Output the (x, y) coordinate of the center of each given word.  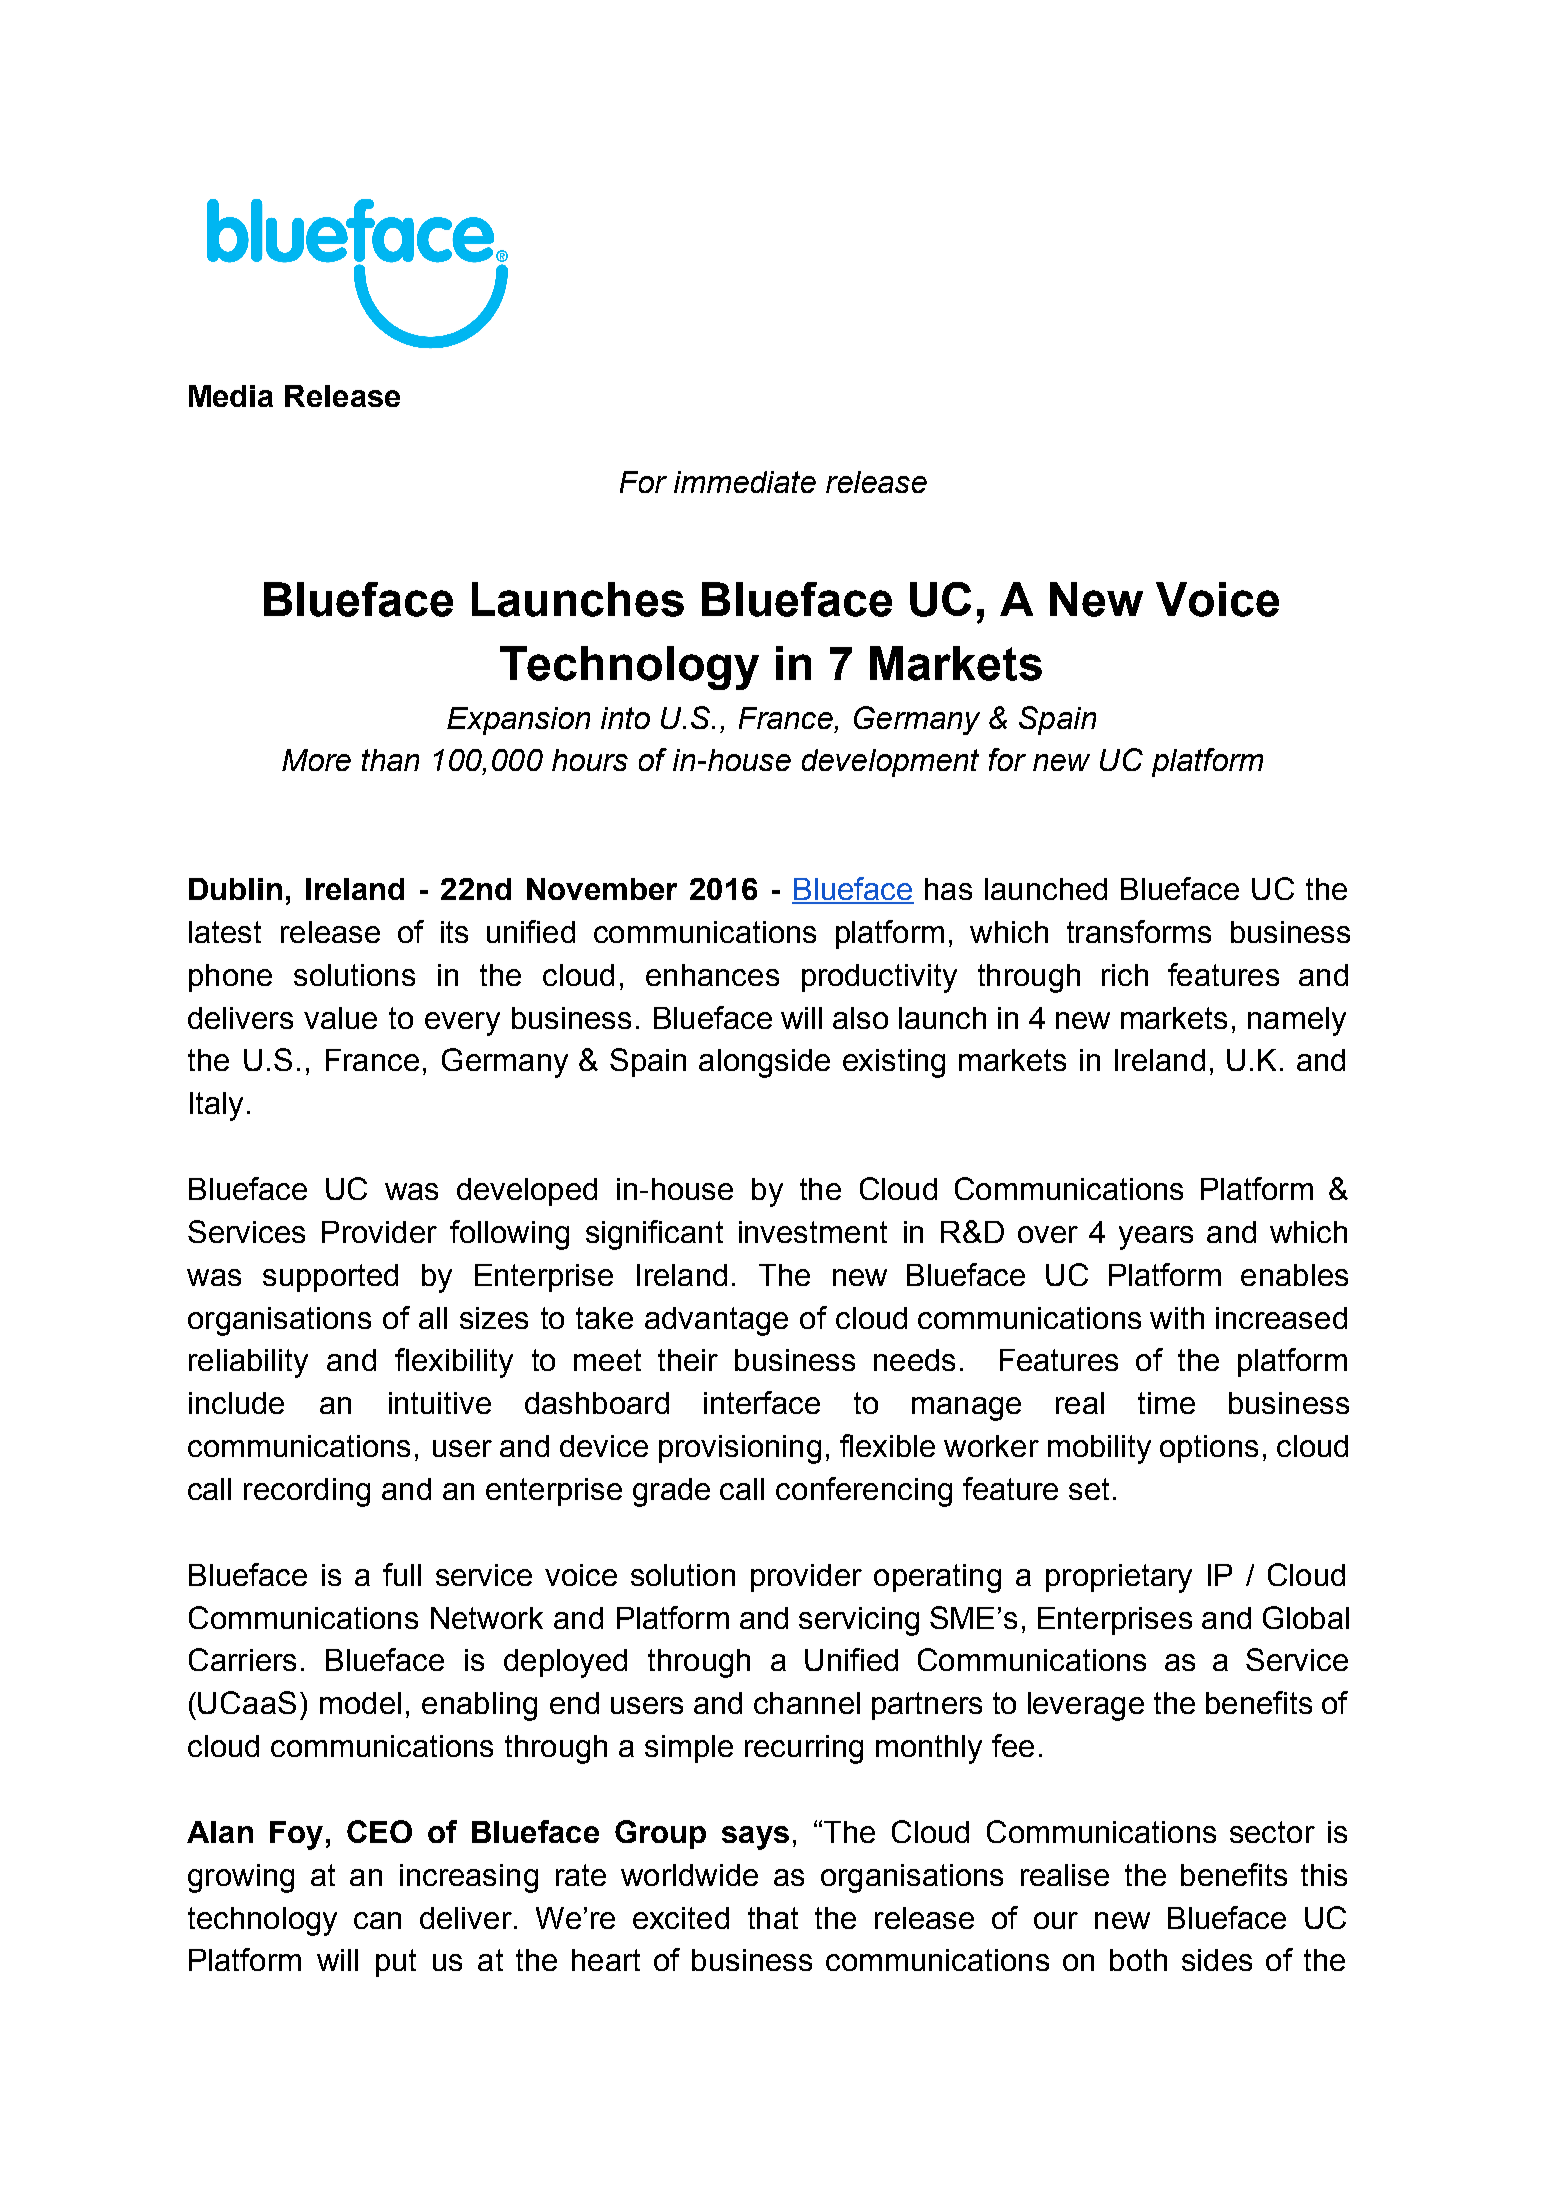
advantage (716, 1321)
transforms (1139, 931)
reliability (248, 1363)
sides (1217, 1960)
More (316, 760)
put (396, 1963)
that (773, 1918)
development (890, 763)
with (1177, 1318)
